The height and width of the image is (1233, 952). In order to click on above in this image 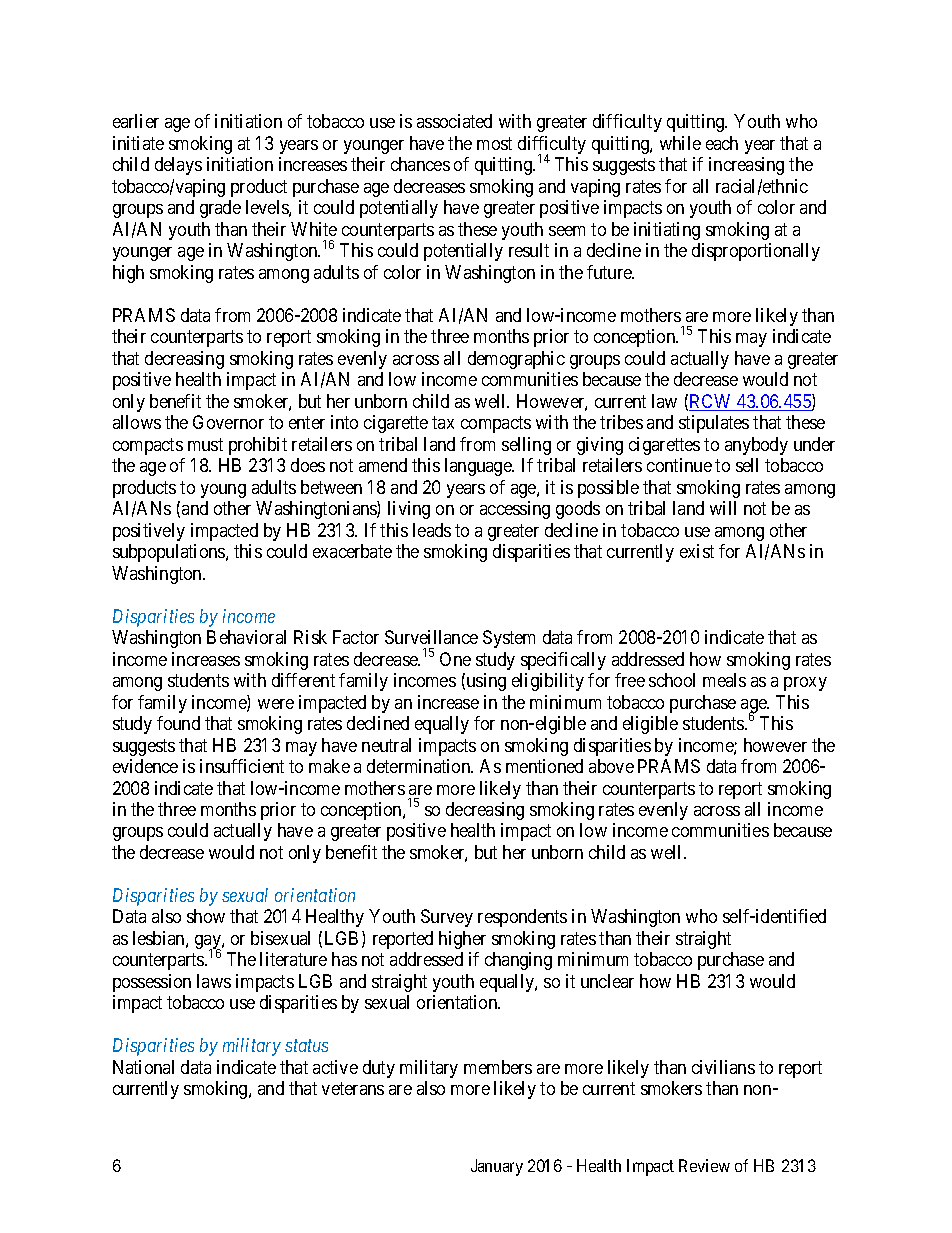, I will do `click(611, 766)`.
